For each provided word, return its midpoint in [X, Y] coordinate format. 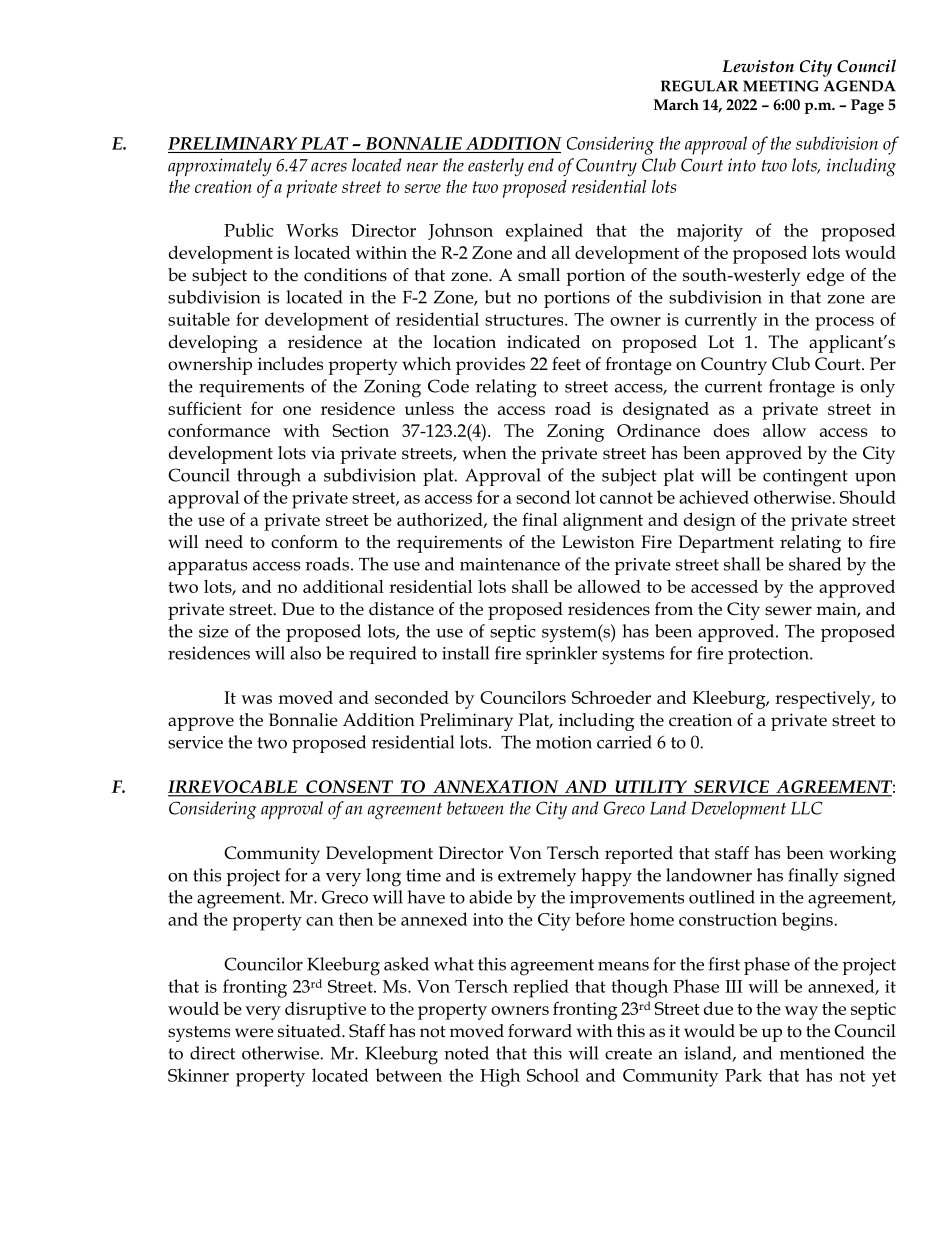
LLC [807, 808]
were [254, 1033]
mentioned [822, 1053]
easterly [496, 167]
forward [540, 1031]
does [731, 430]
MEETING [781, 86]
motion [564, 742]
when [485, 453]
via [323, 453]
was [256, 699]
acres [329, 167]
